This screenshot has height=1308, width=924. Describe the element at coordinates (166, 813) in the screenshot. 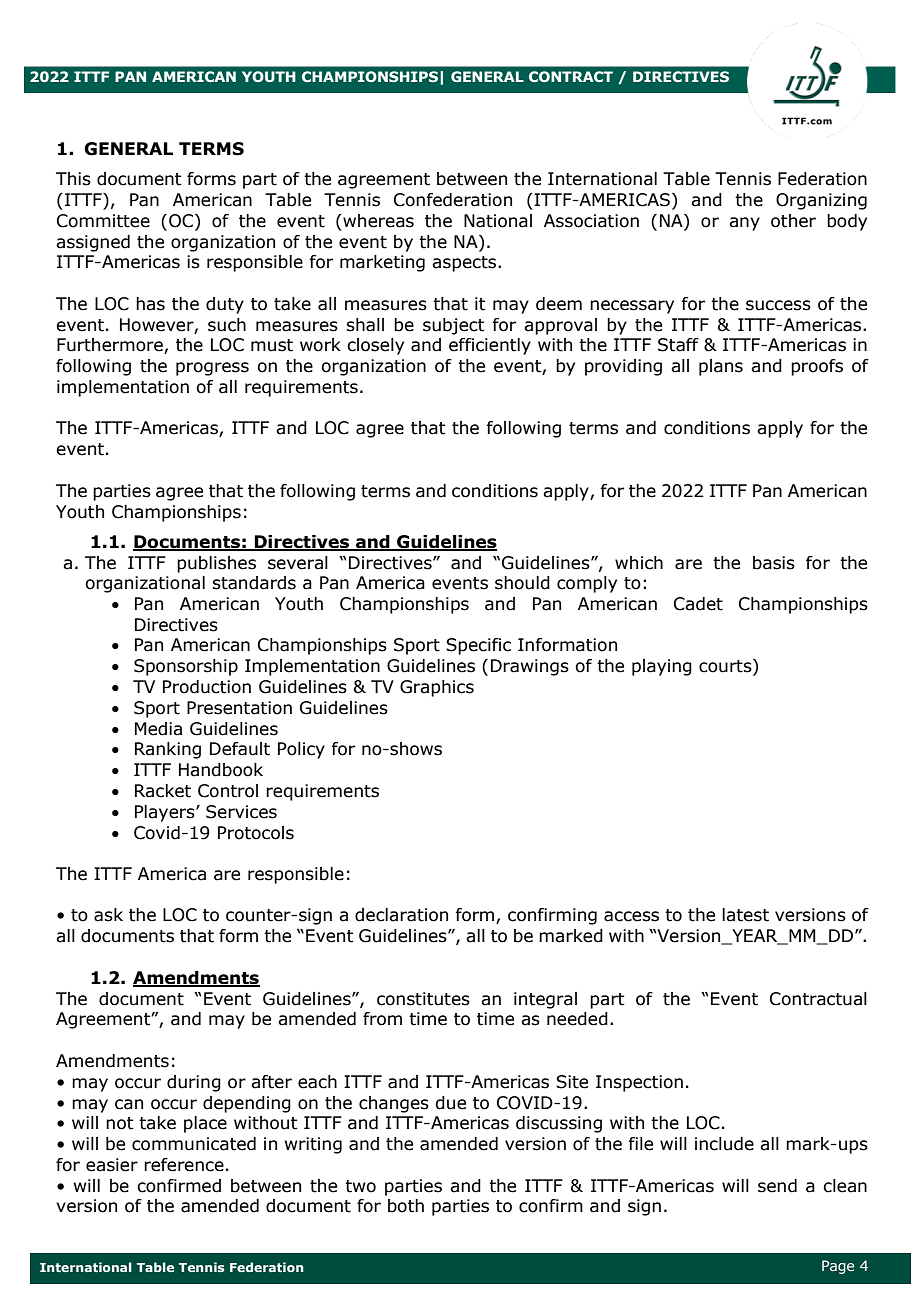

I see `Players` at that location.
